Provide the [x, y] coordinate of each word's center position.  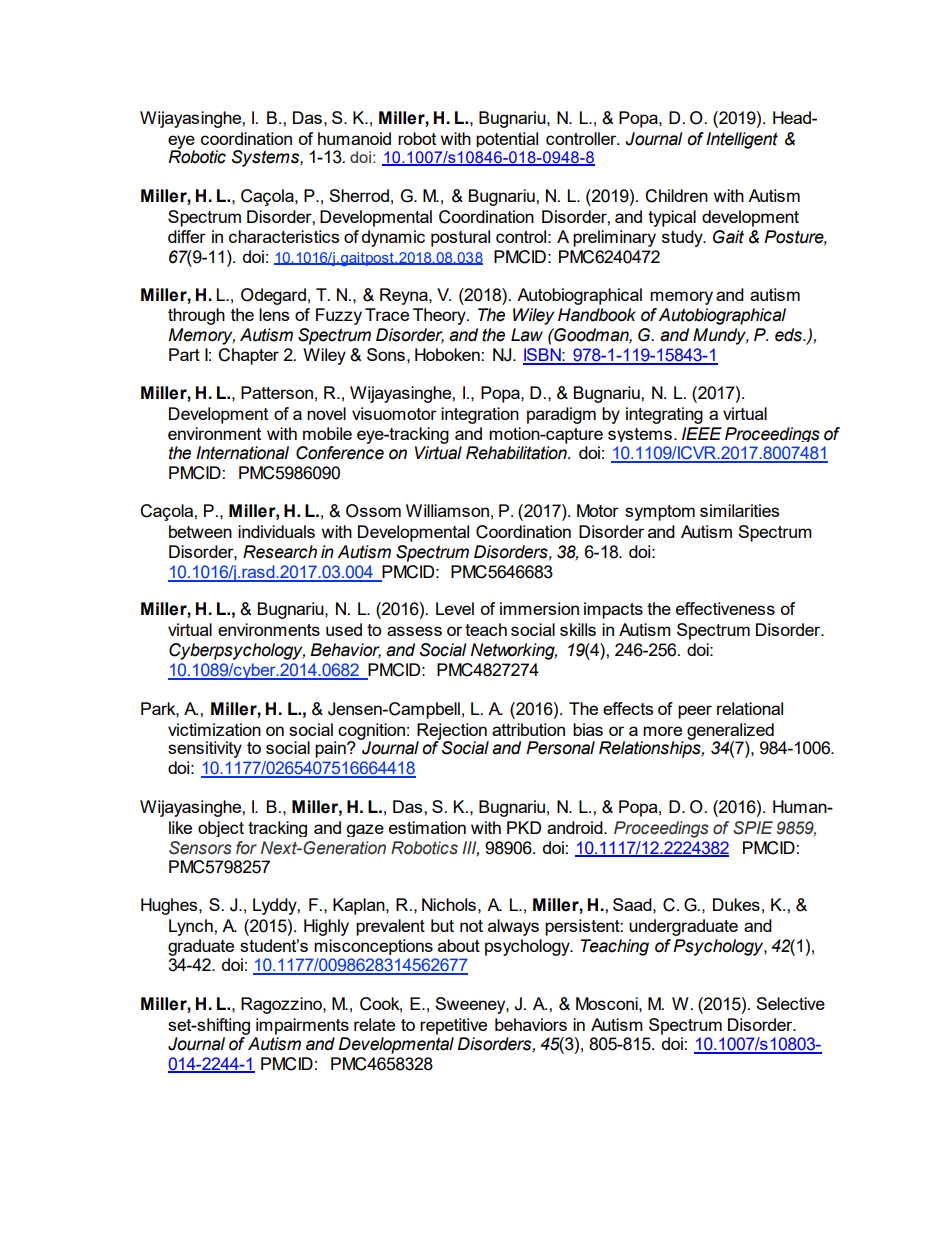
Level [455, 608]
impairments [302, 1026]
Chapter [248, 356]
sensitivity [205, 749]
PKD [524, 827]
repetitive [453, 1026]
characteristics [284, 236]
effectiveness [725, 608]
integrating [664, 415]
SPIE [753, 828]
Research [280, 552]
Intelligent [742, 140]
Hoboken [448, 354]
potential [507, 139]
